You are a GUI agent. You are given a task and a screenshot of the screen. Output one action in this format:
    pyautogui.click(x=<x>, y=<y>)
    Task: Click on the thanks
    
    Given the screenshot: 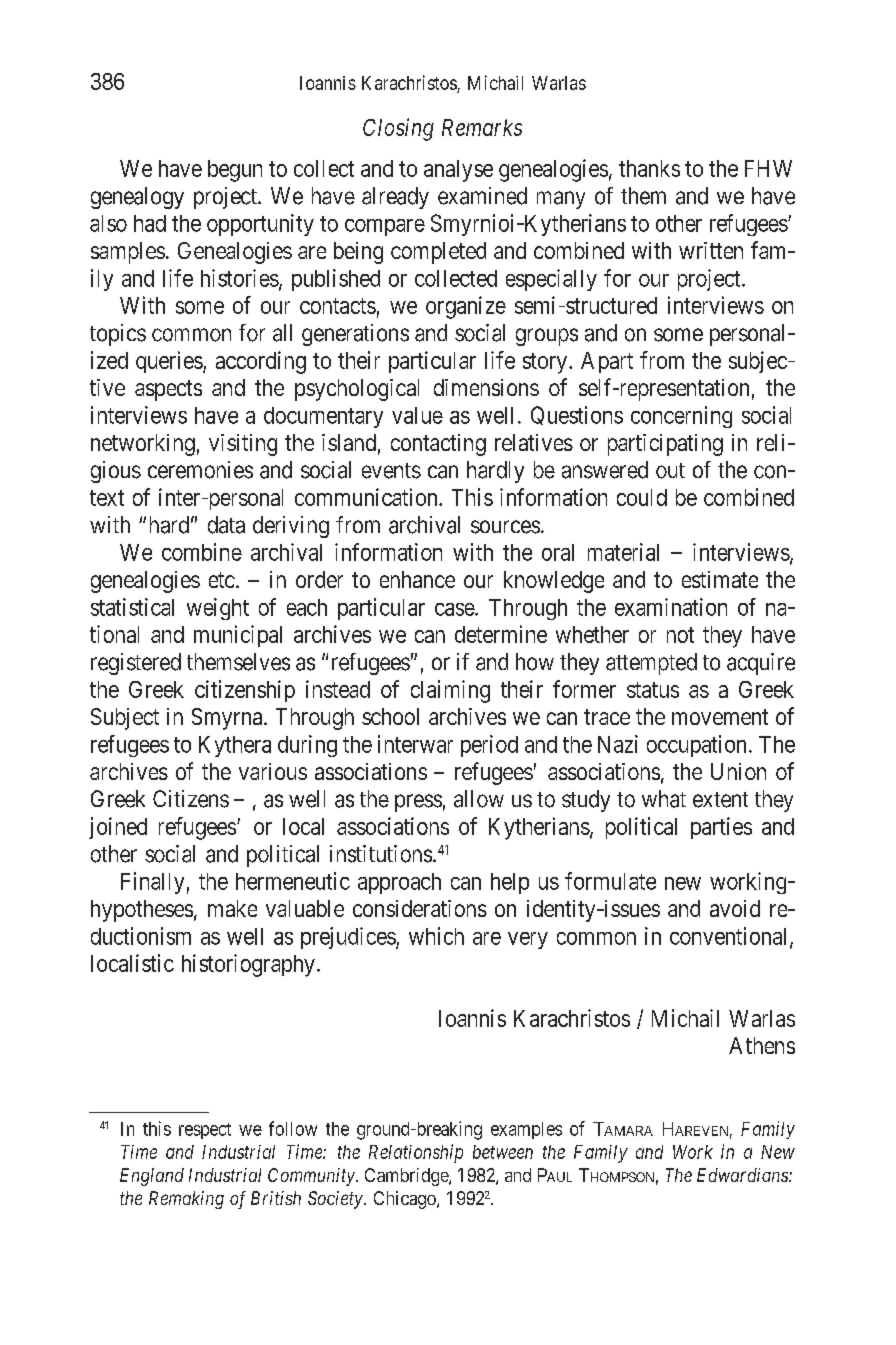 What is the action you would take?
    pyautogui.click(x=649, y=168)
